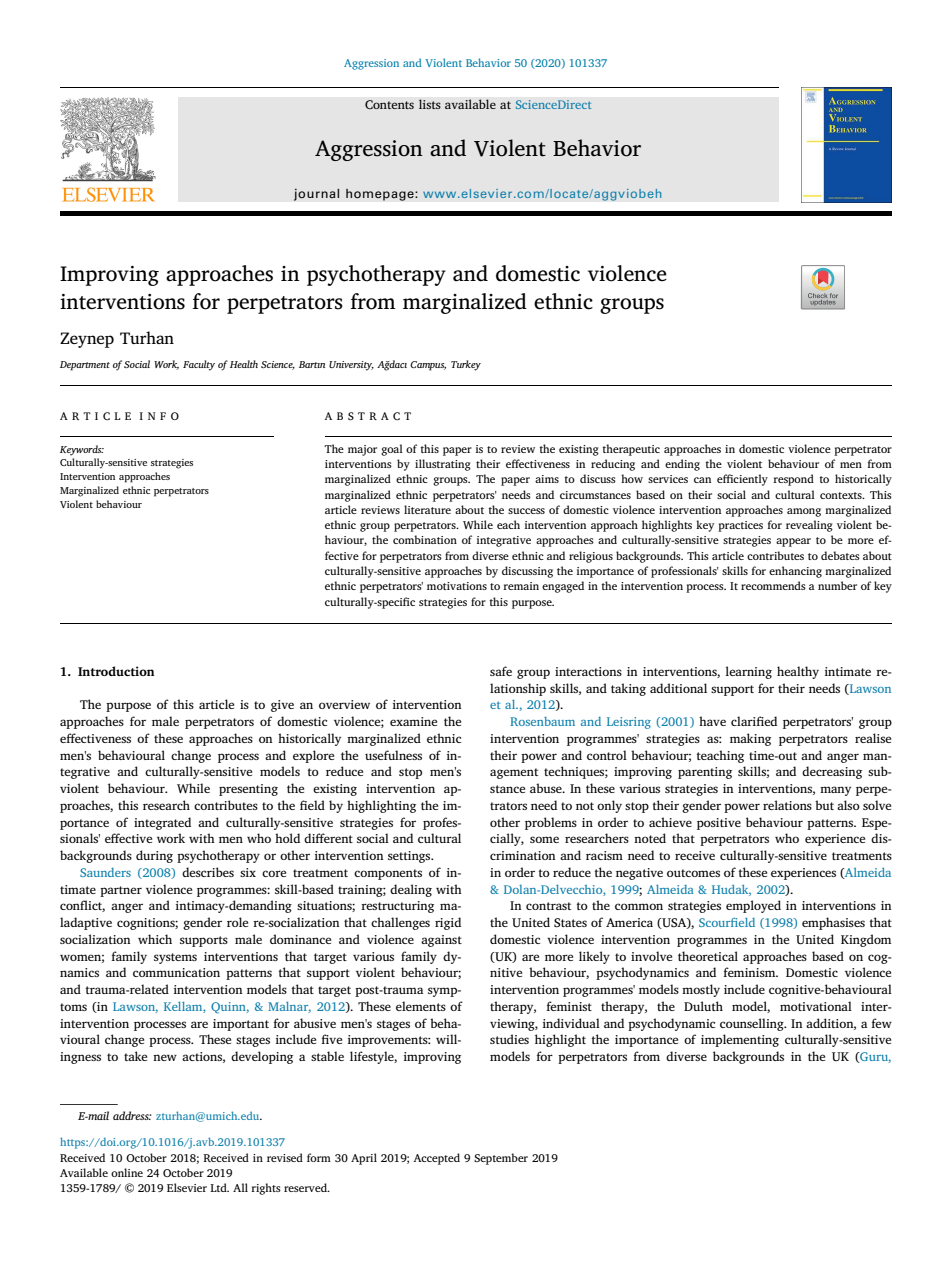 Image resolution: width=952 pixels, height=1270 pixels. Describe the element at coordinates (501, 1159) in the screenshot. I see `September` at that location.
